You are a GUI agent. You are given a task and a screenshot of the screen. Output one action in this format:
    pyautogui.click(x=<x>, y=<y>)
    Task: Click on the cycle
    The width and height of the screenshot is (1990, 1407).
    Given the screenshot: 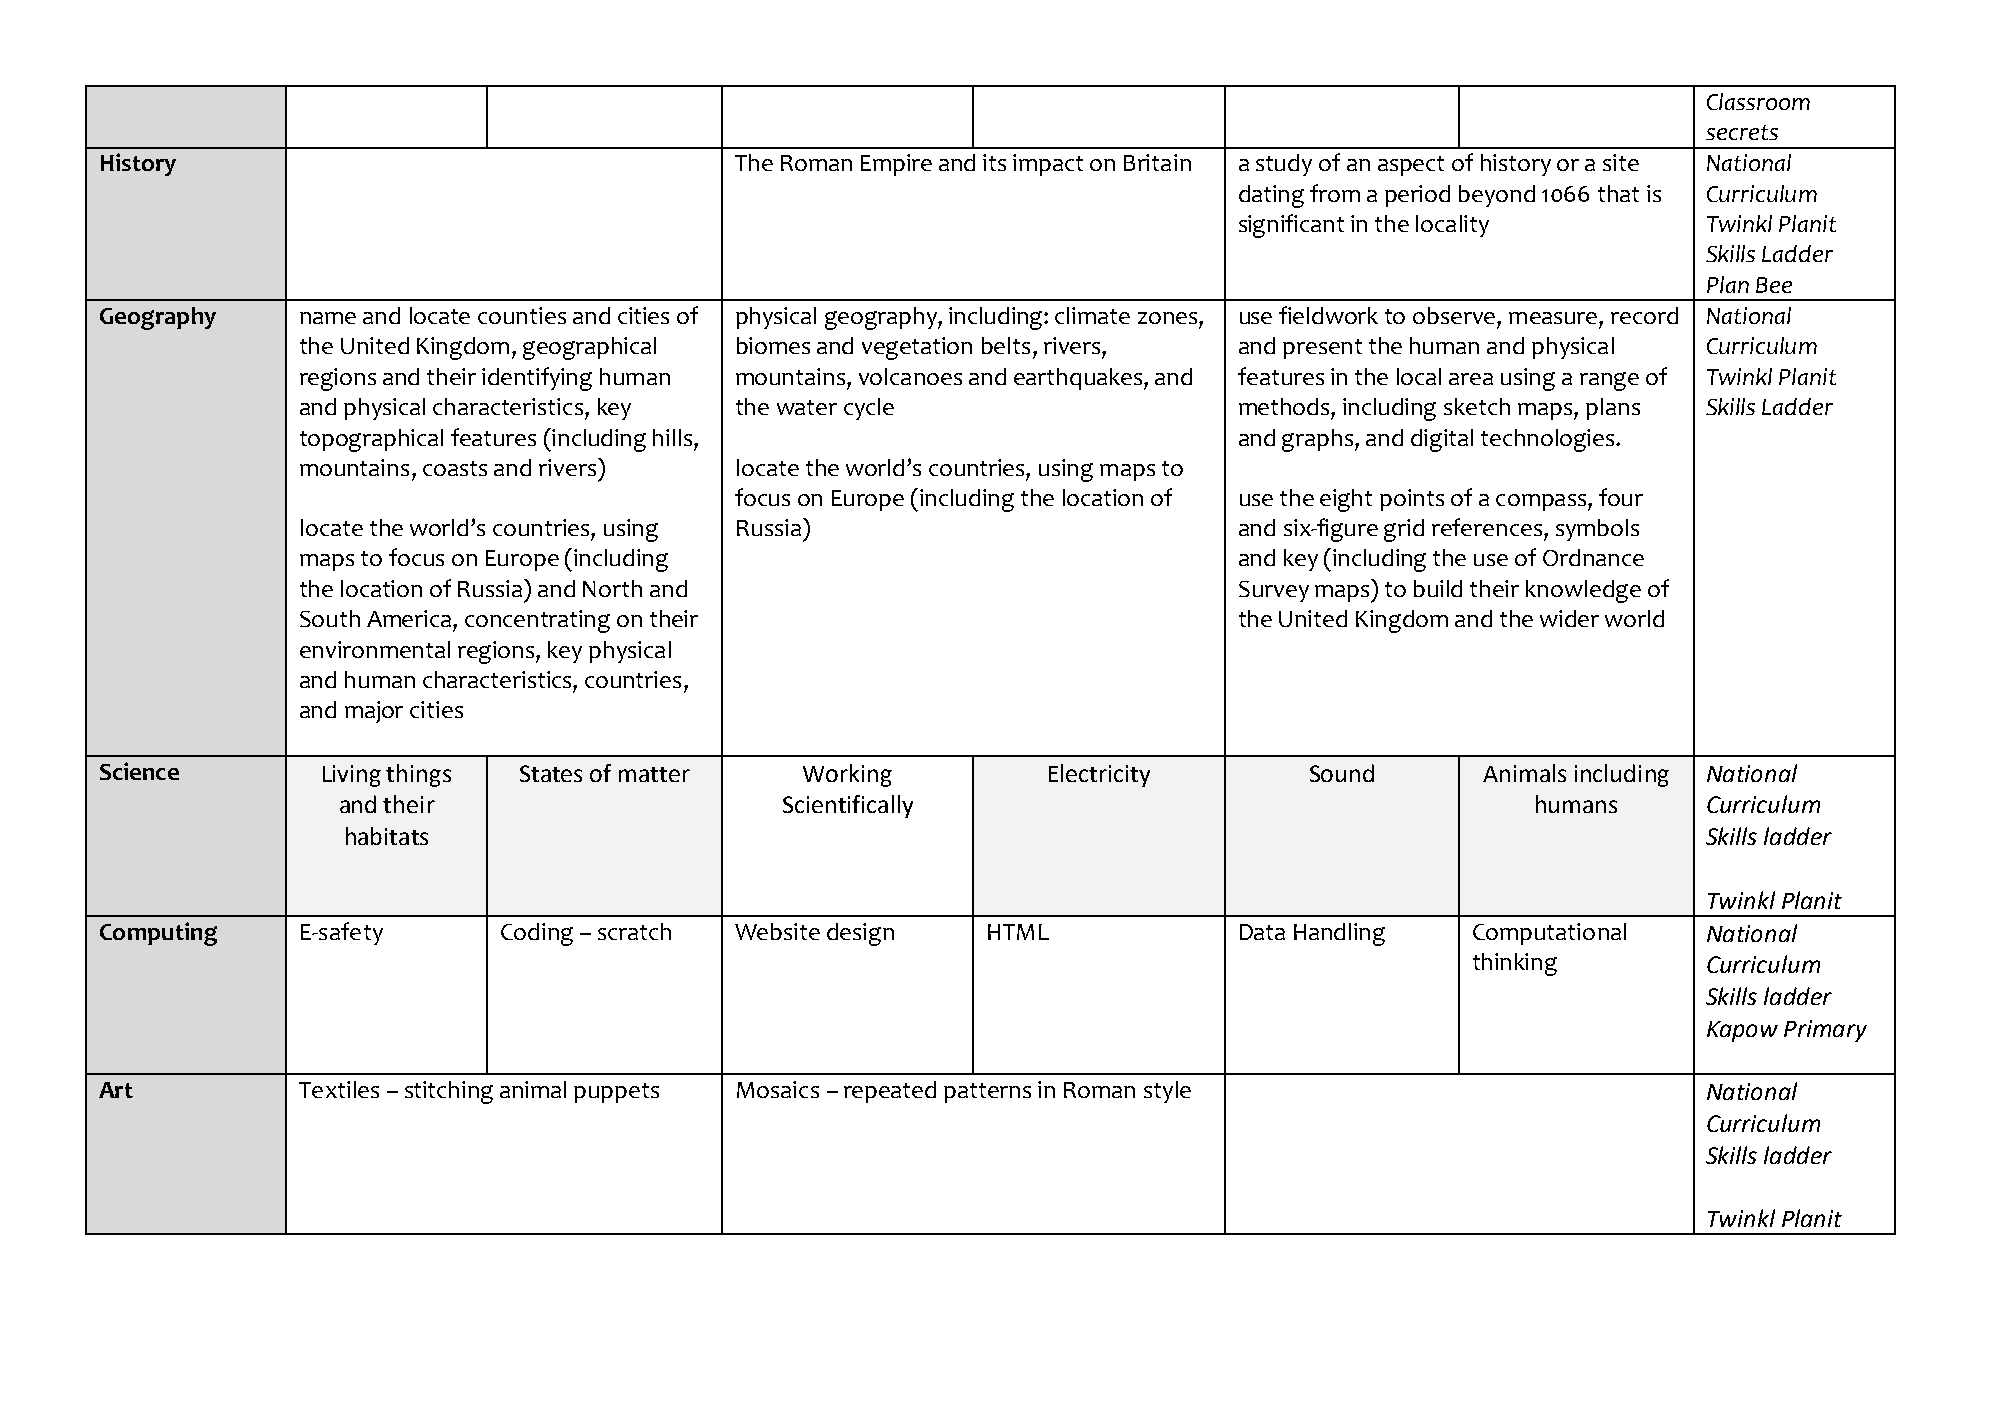 What is the action you would take?
    pyautogui.click(x=869, y=409)
